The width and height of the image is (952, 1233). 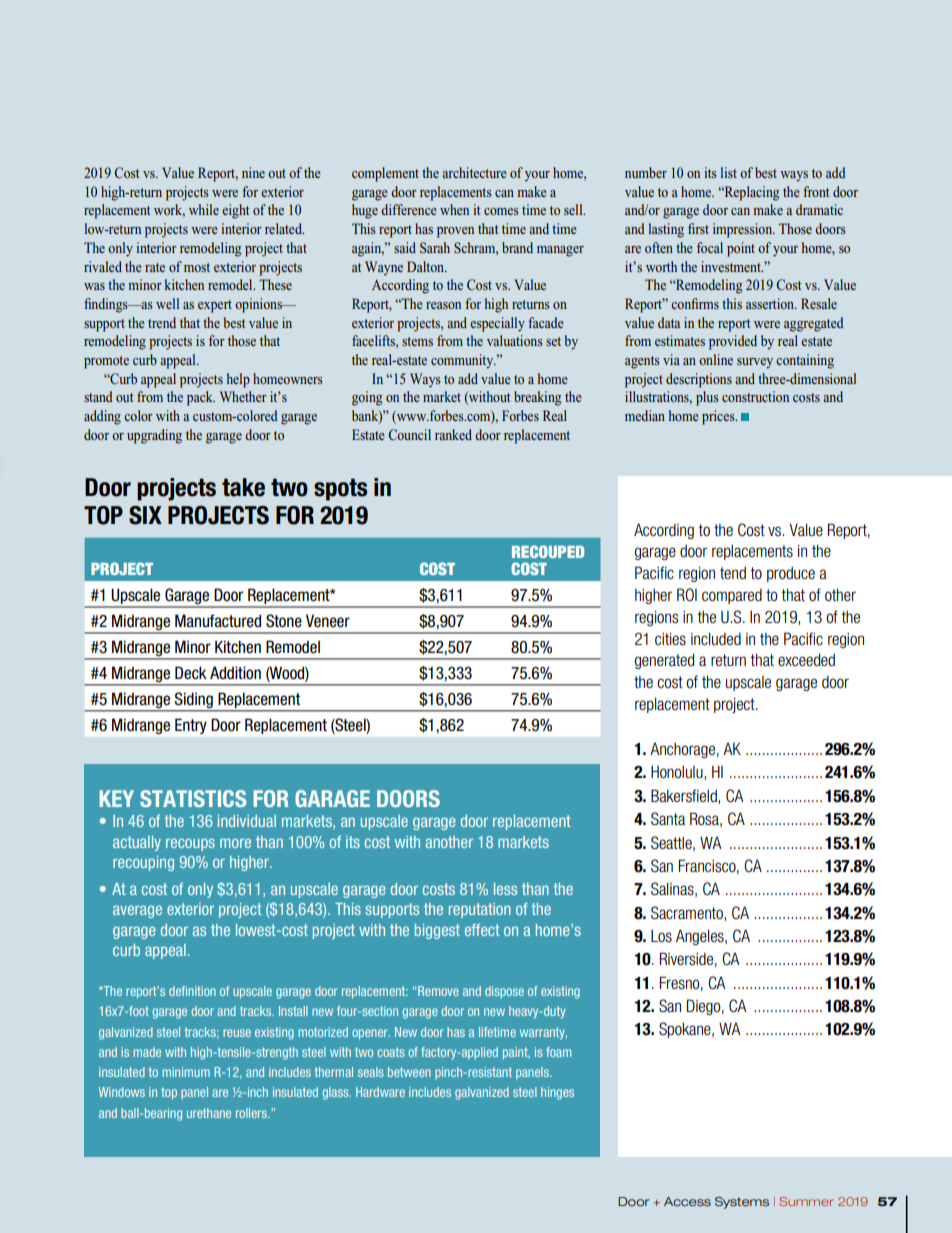 I want to click on RECOUPED, so click(x=548, y=551).
